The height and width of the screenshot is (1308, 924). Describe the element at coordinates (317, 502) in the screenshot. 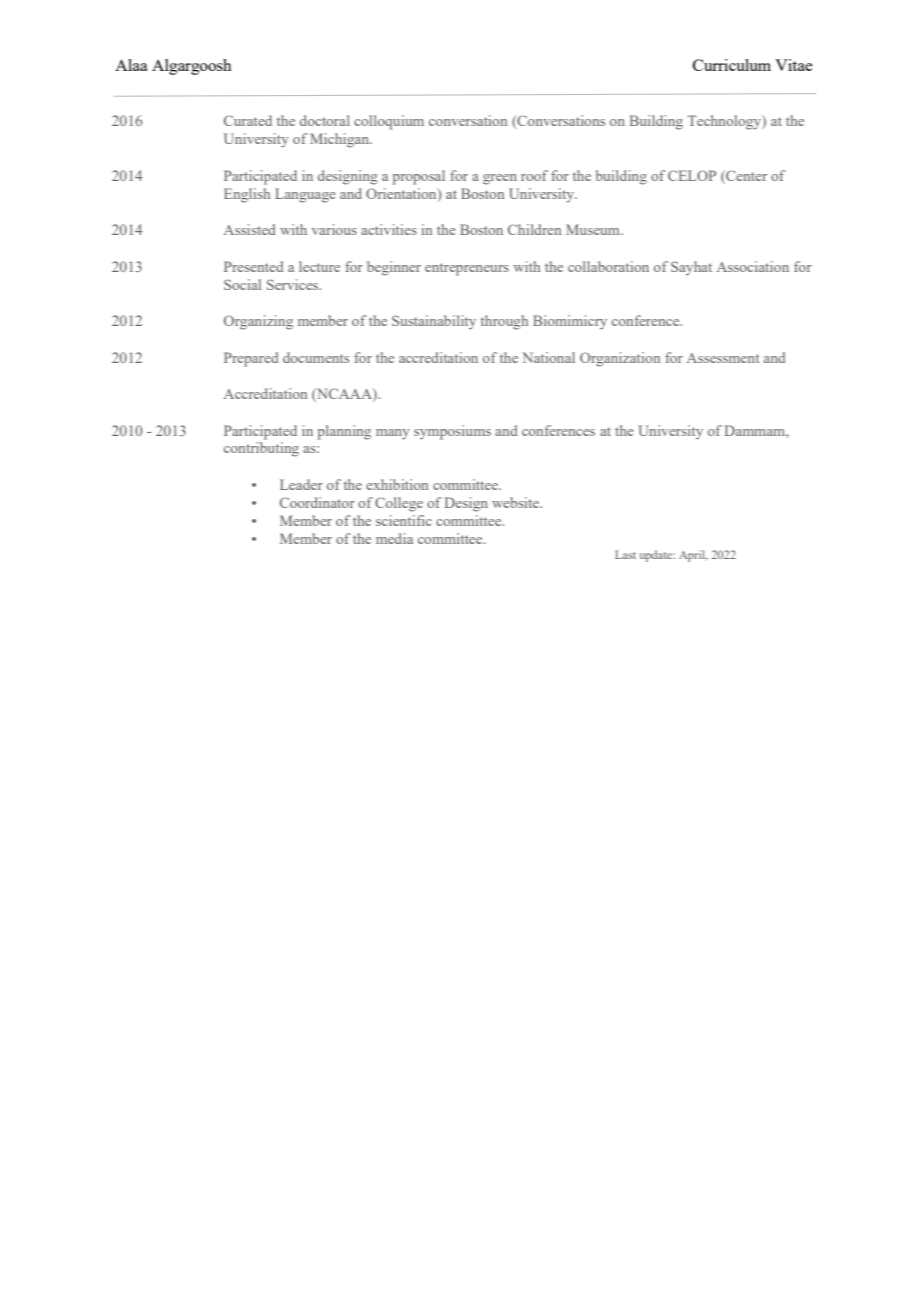

I see `Coordinator` at that location.
